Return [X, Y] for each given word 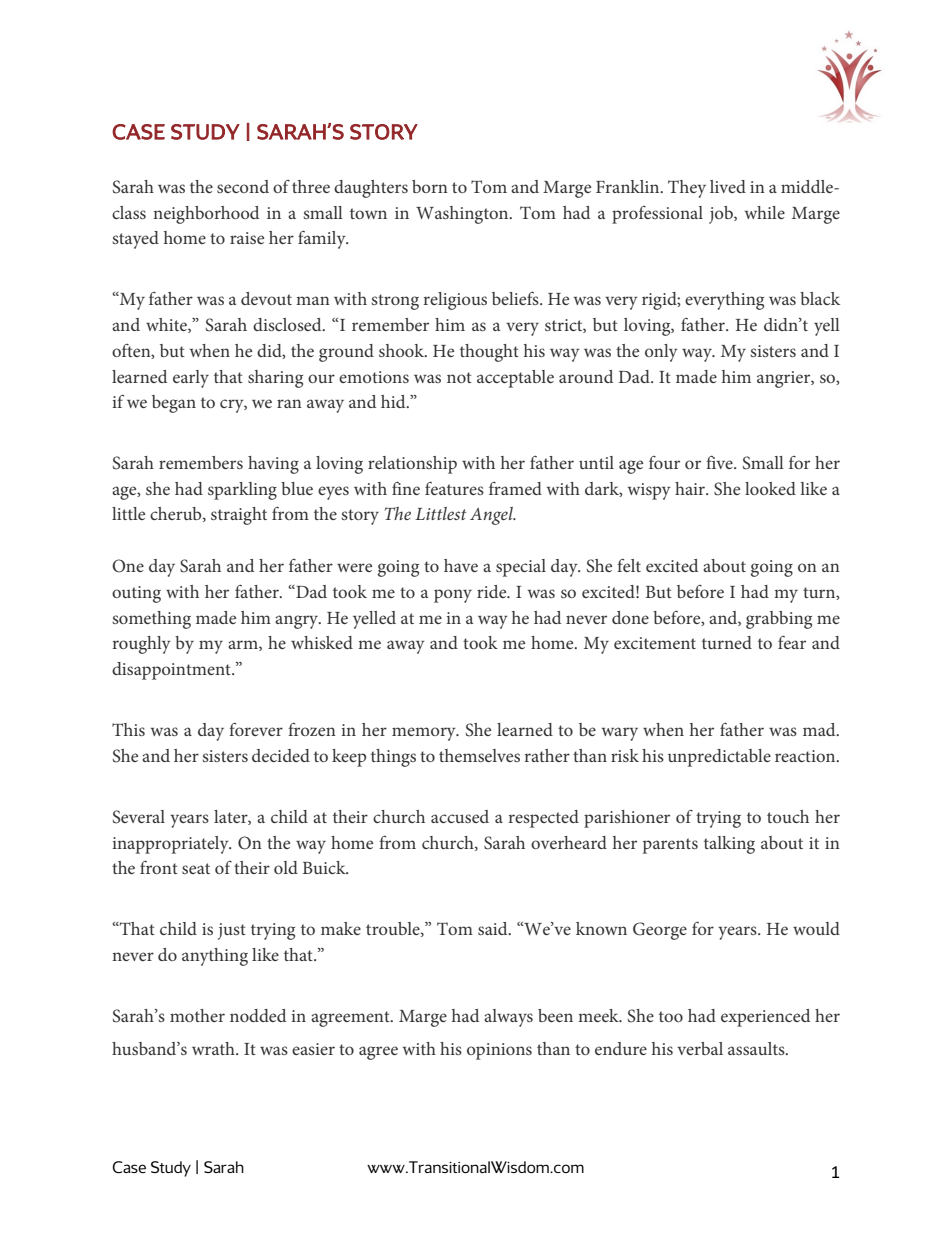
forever [256, 729]
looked [770, 488]
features [454, 488]
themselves [479, 755]
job [722, 215]
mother [197, 1015]
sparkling [242, 491]
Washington [463, 215]
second [243, 186]
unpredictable [719, 758]
